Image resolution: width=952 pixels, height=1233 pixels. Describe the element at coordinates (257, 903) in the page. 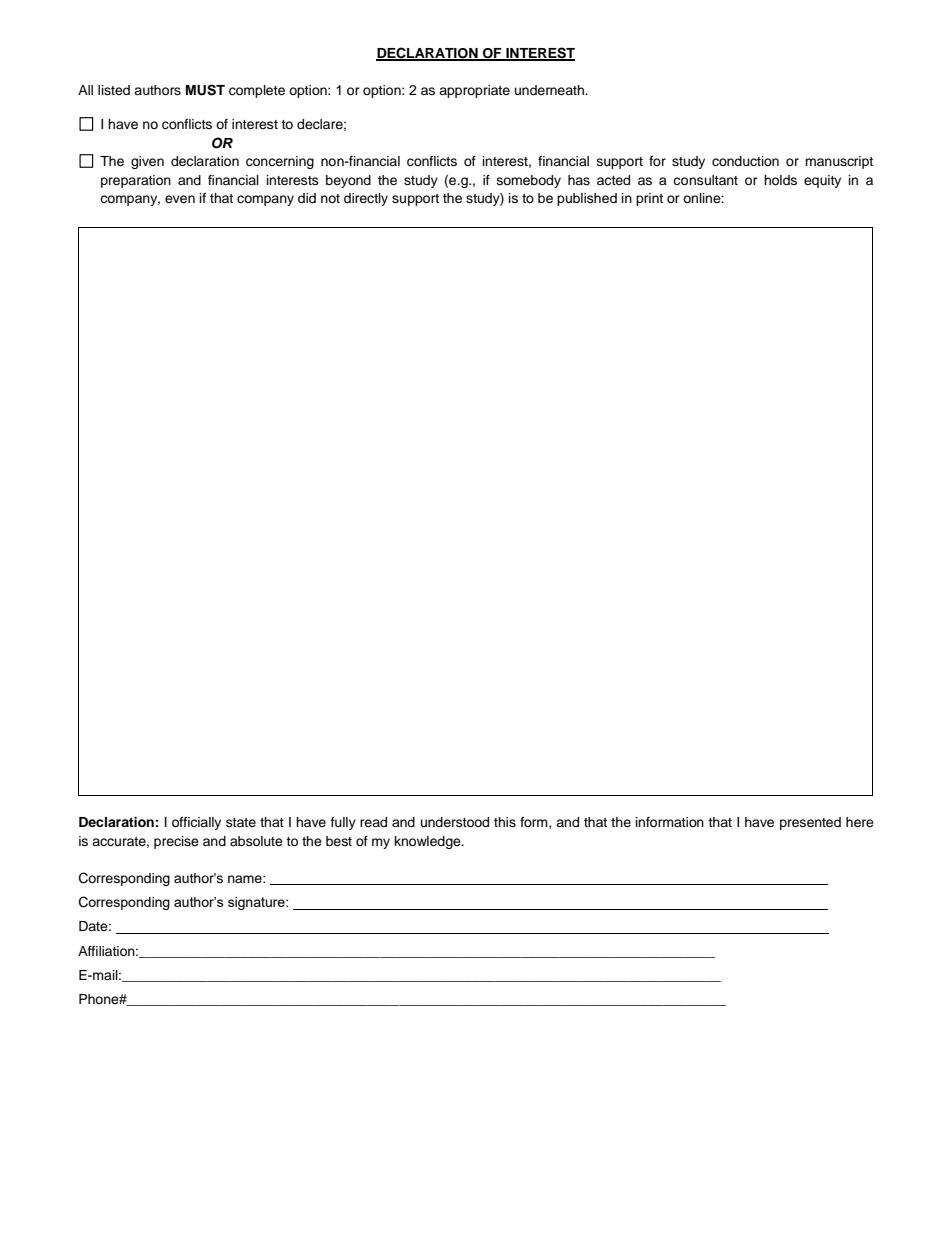

I see `signature` at that location.
